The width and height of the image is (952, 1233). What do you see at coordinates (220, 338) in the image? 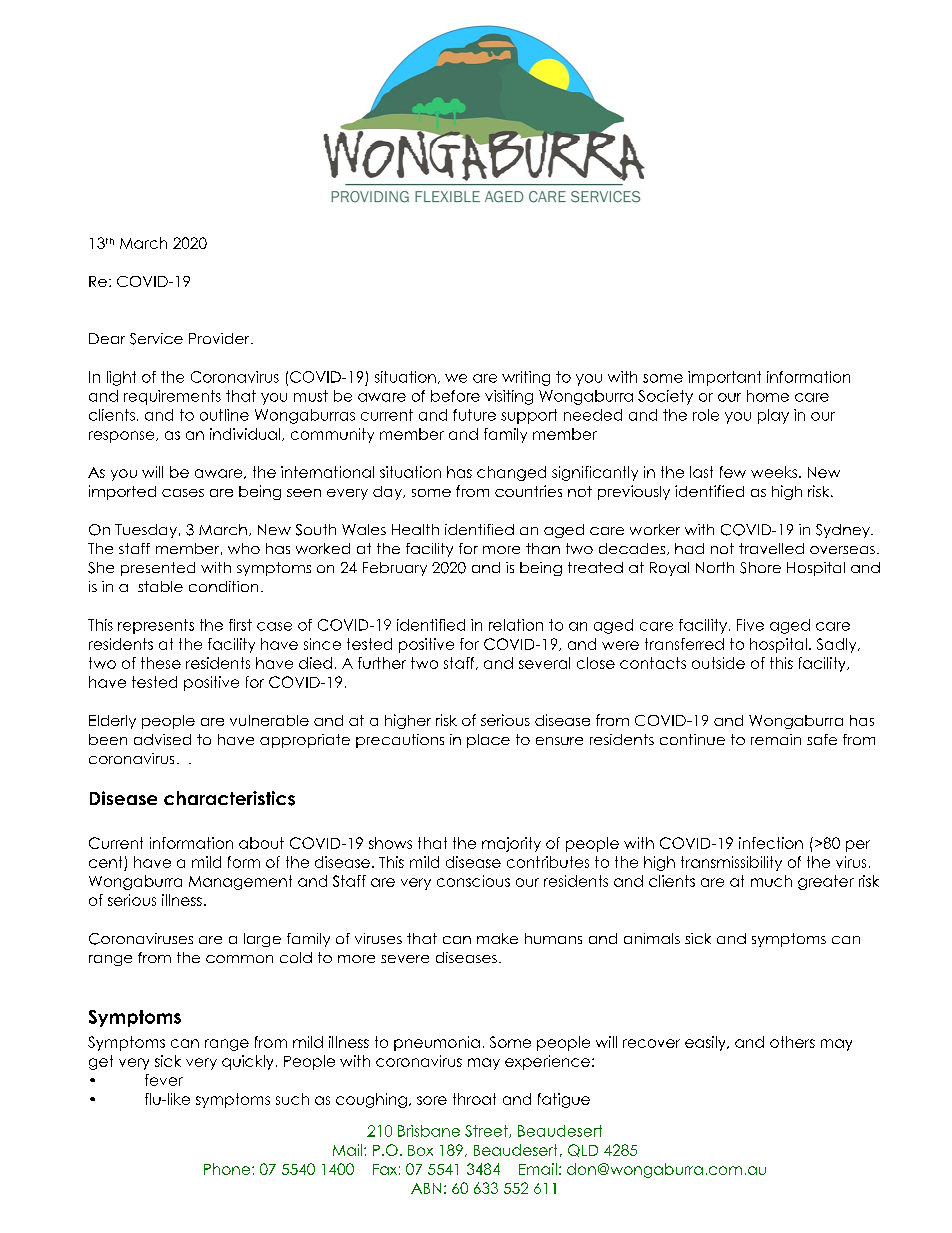
I see `Provider` at bounding box center [220, 338].
